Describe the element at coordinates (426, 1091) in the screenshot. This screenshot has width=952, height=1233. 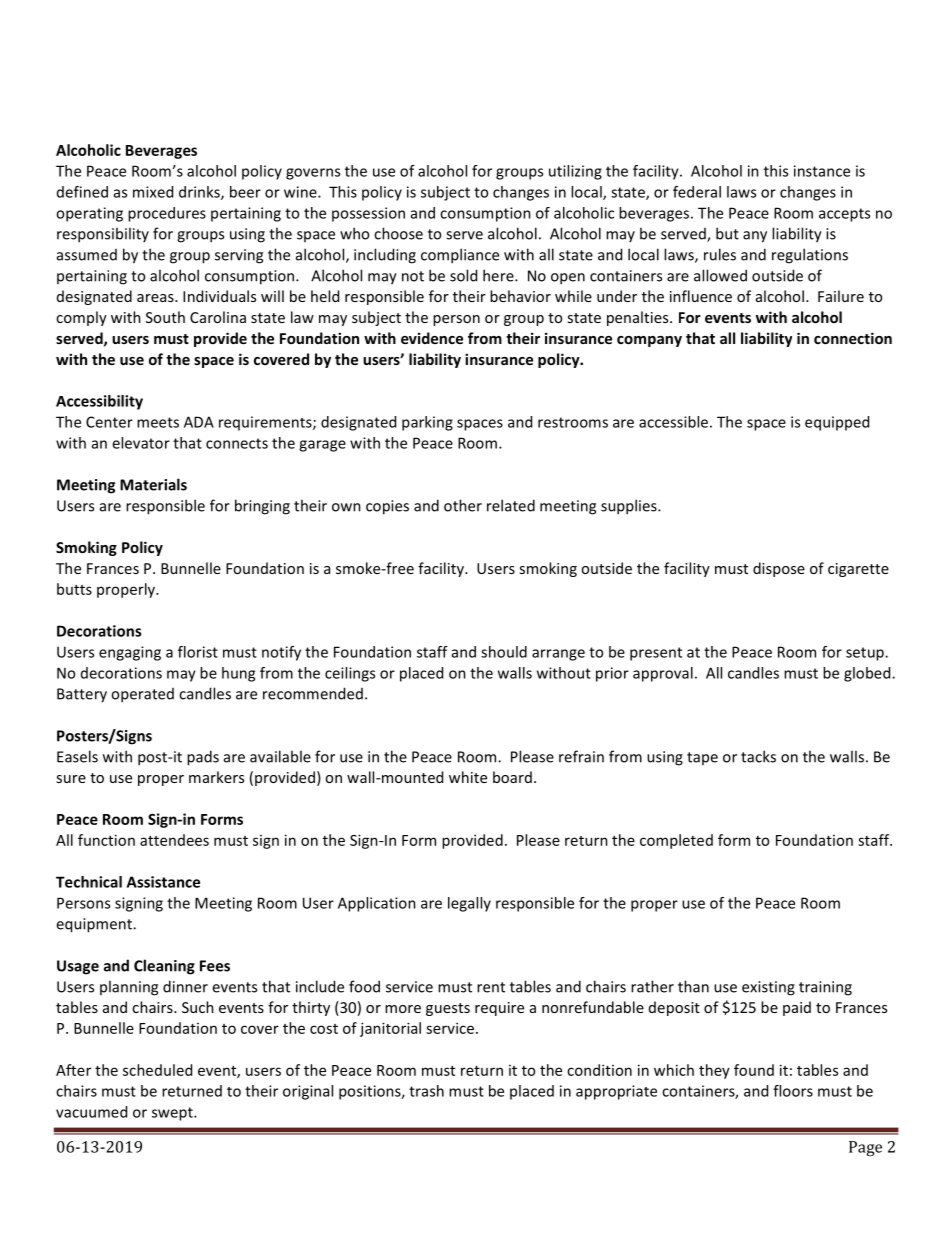
I see `trash` at that location.
